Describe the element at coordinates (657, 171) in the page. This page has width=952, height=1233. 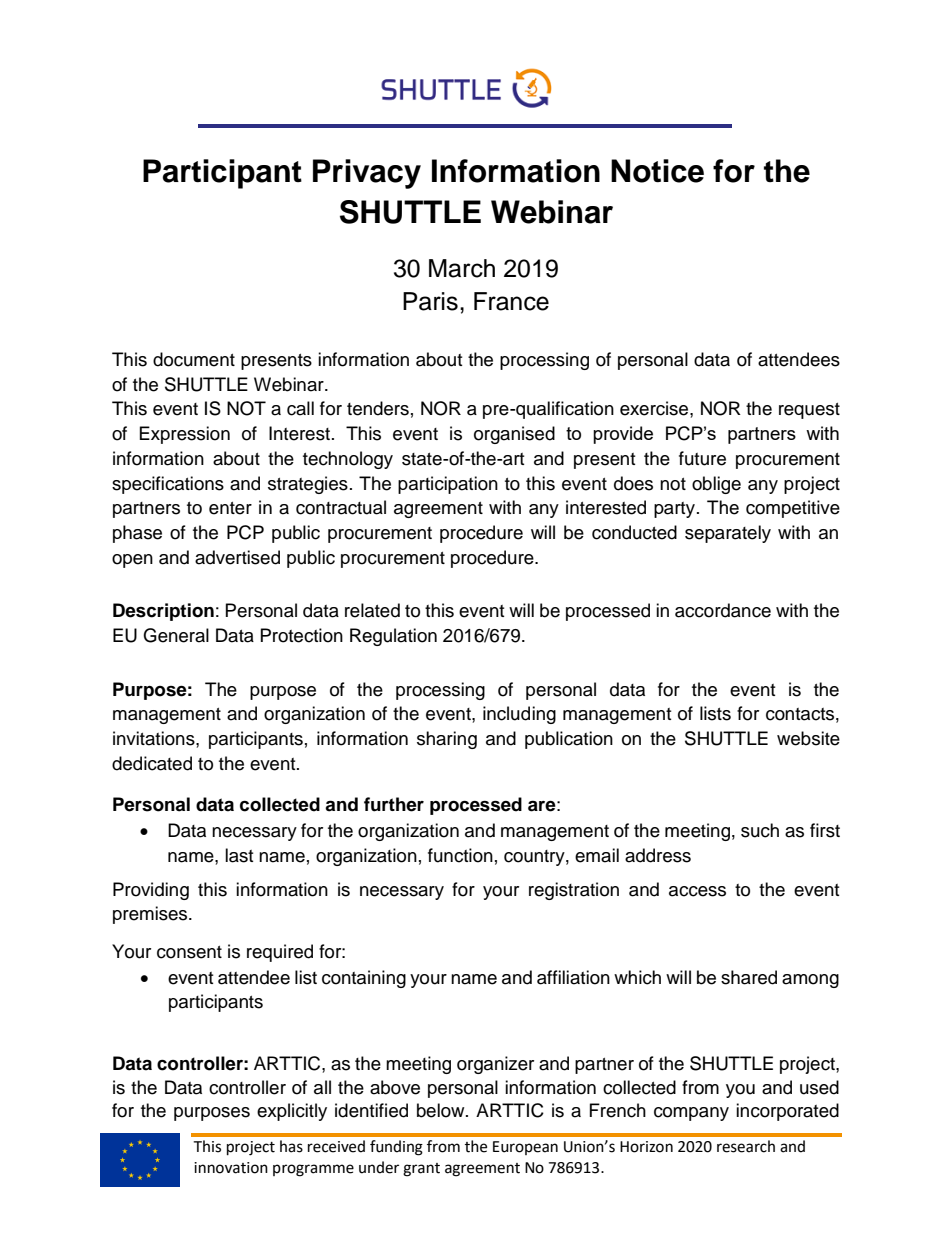
I see `Notice` at that location.
